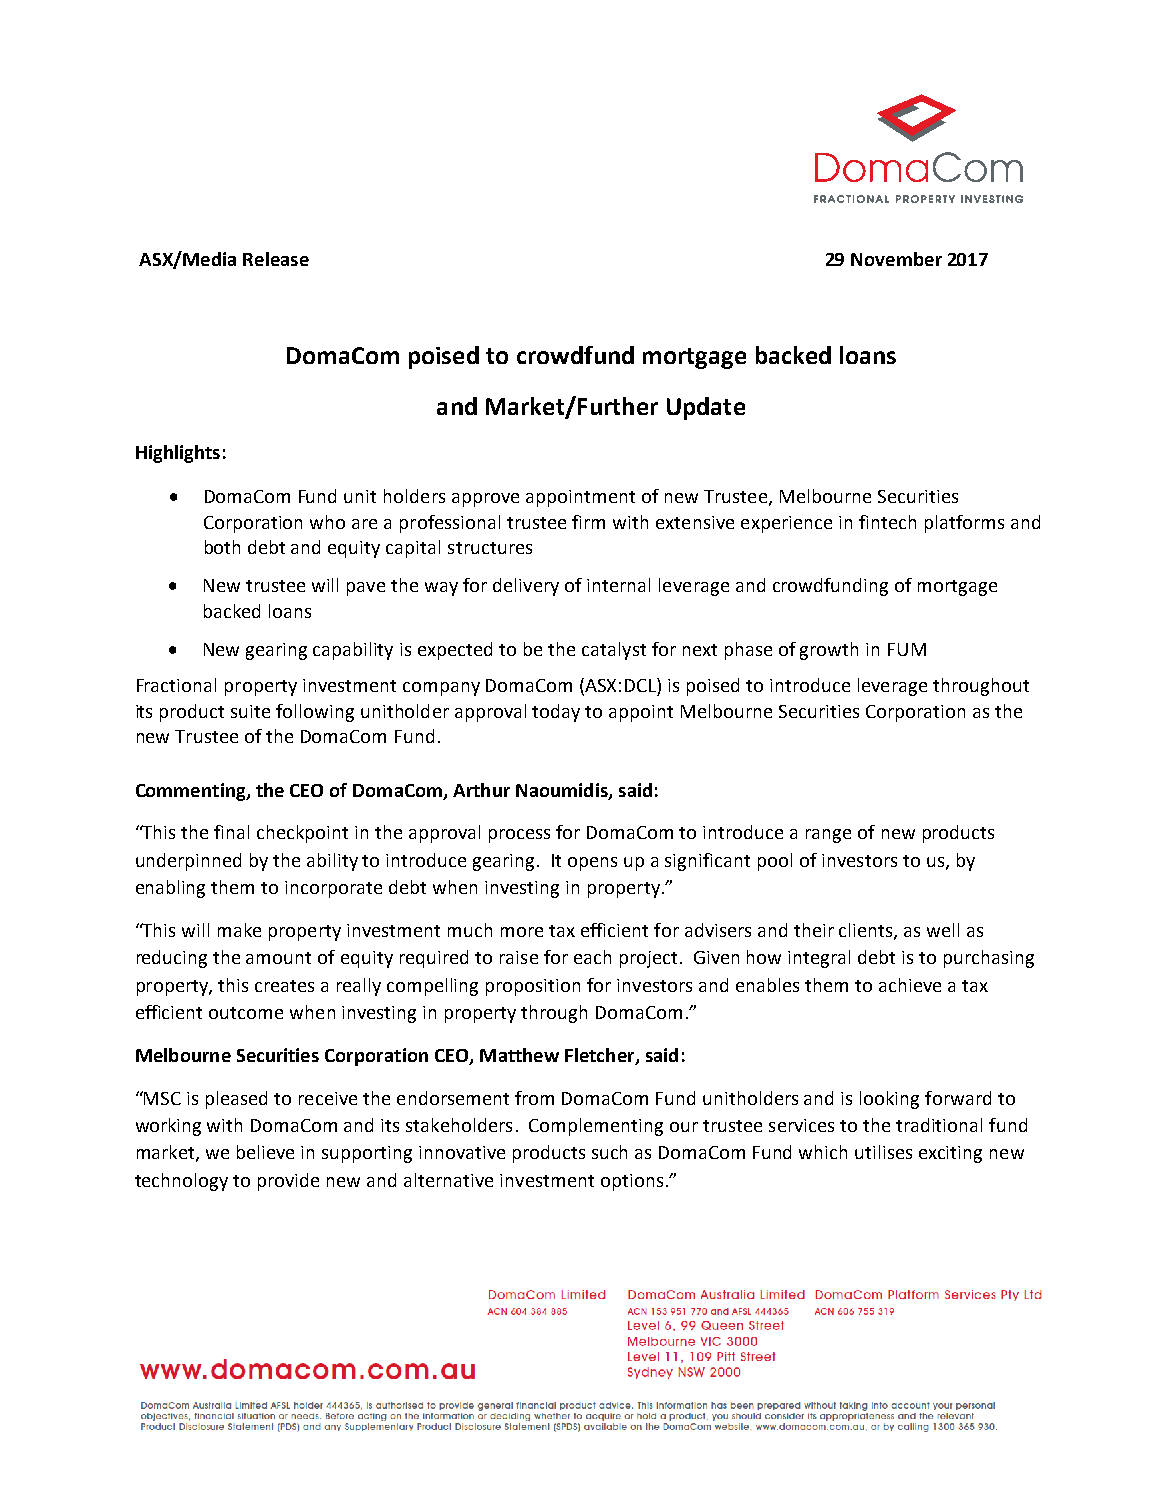 The height and width of the screenshot is (1502, 1161). Describe the element at coordinates (250, 711) in the screenshot. I see `suite` at that location.
